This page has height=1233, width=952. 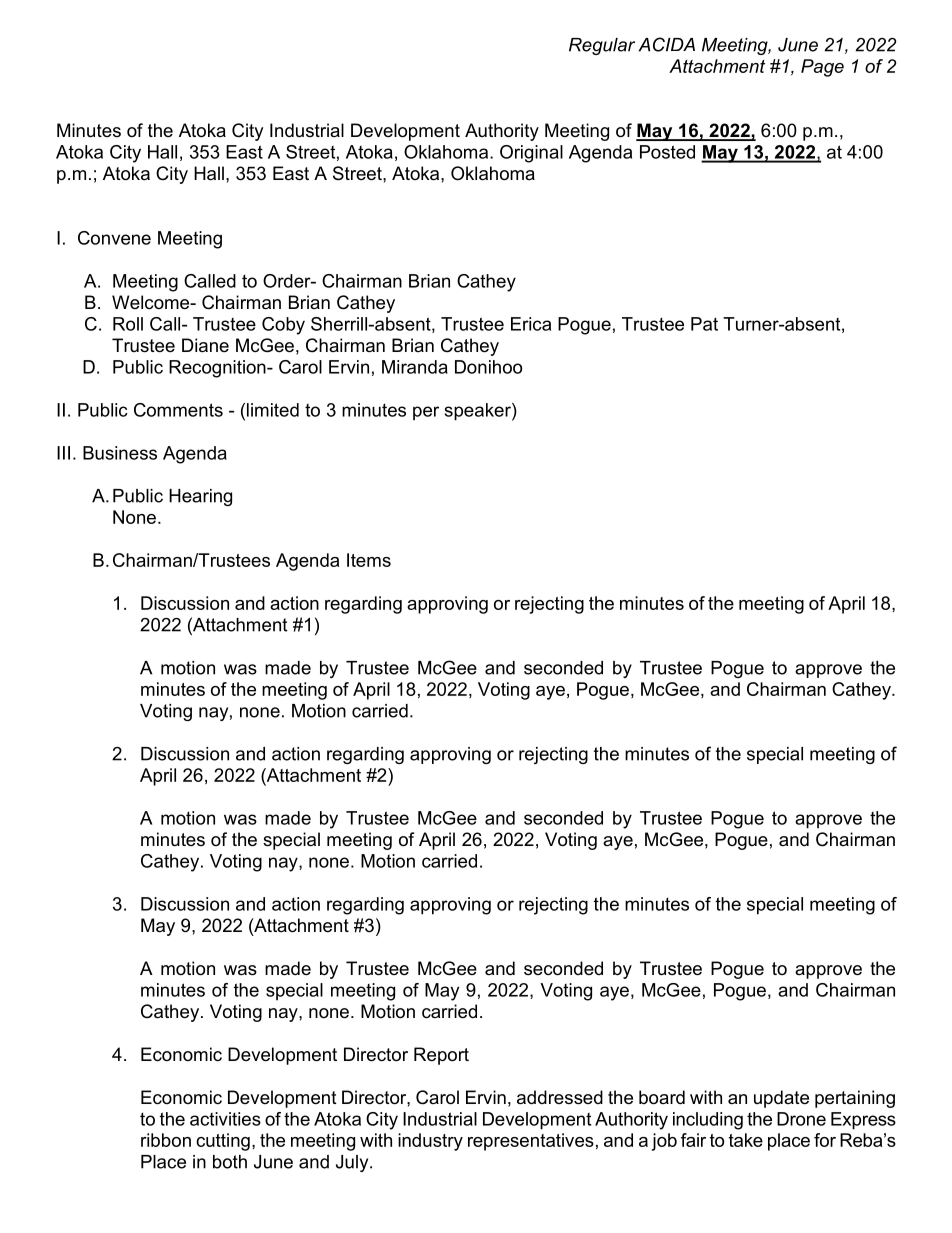 What do you see at coordinates (128, 324) in the page?
I see `Roll` at bounding box center [128, 324].
